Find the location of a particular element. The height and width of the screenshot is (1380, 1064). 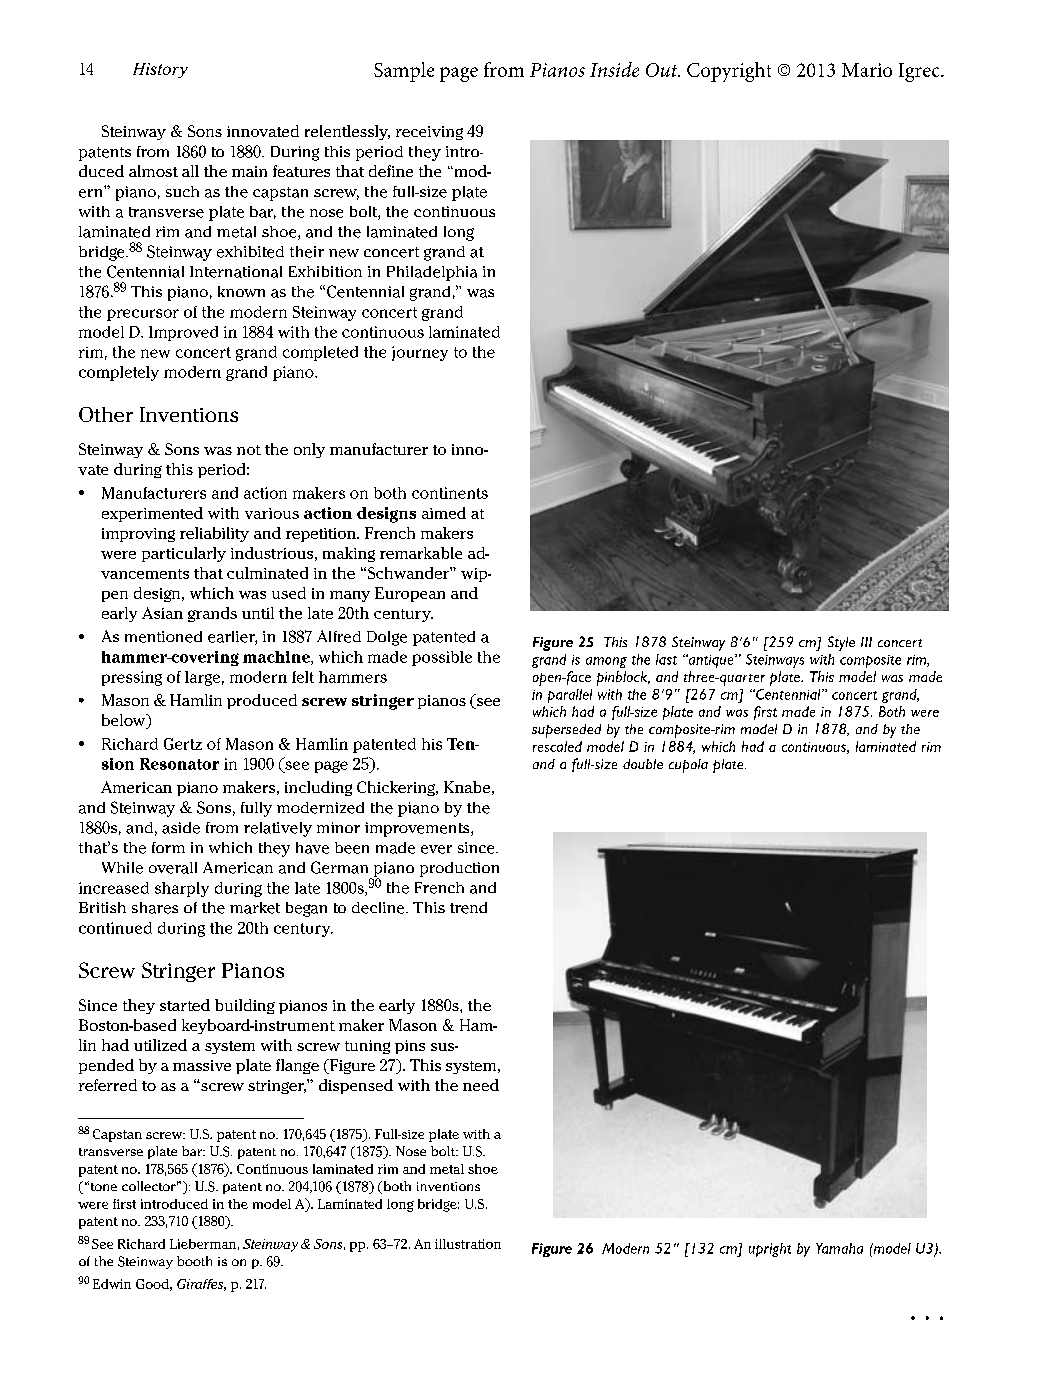

receiving is located at coordinates (429, 133).
